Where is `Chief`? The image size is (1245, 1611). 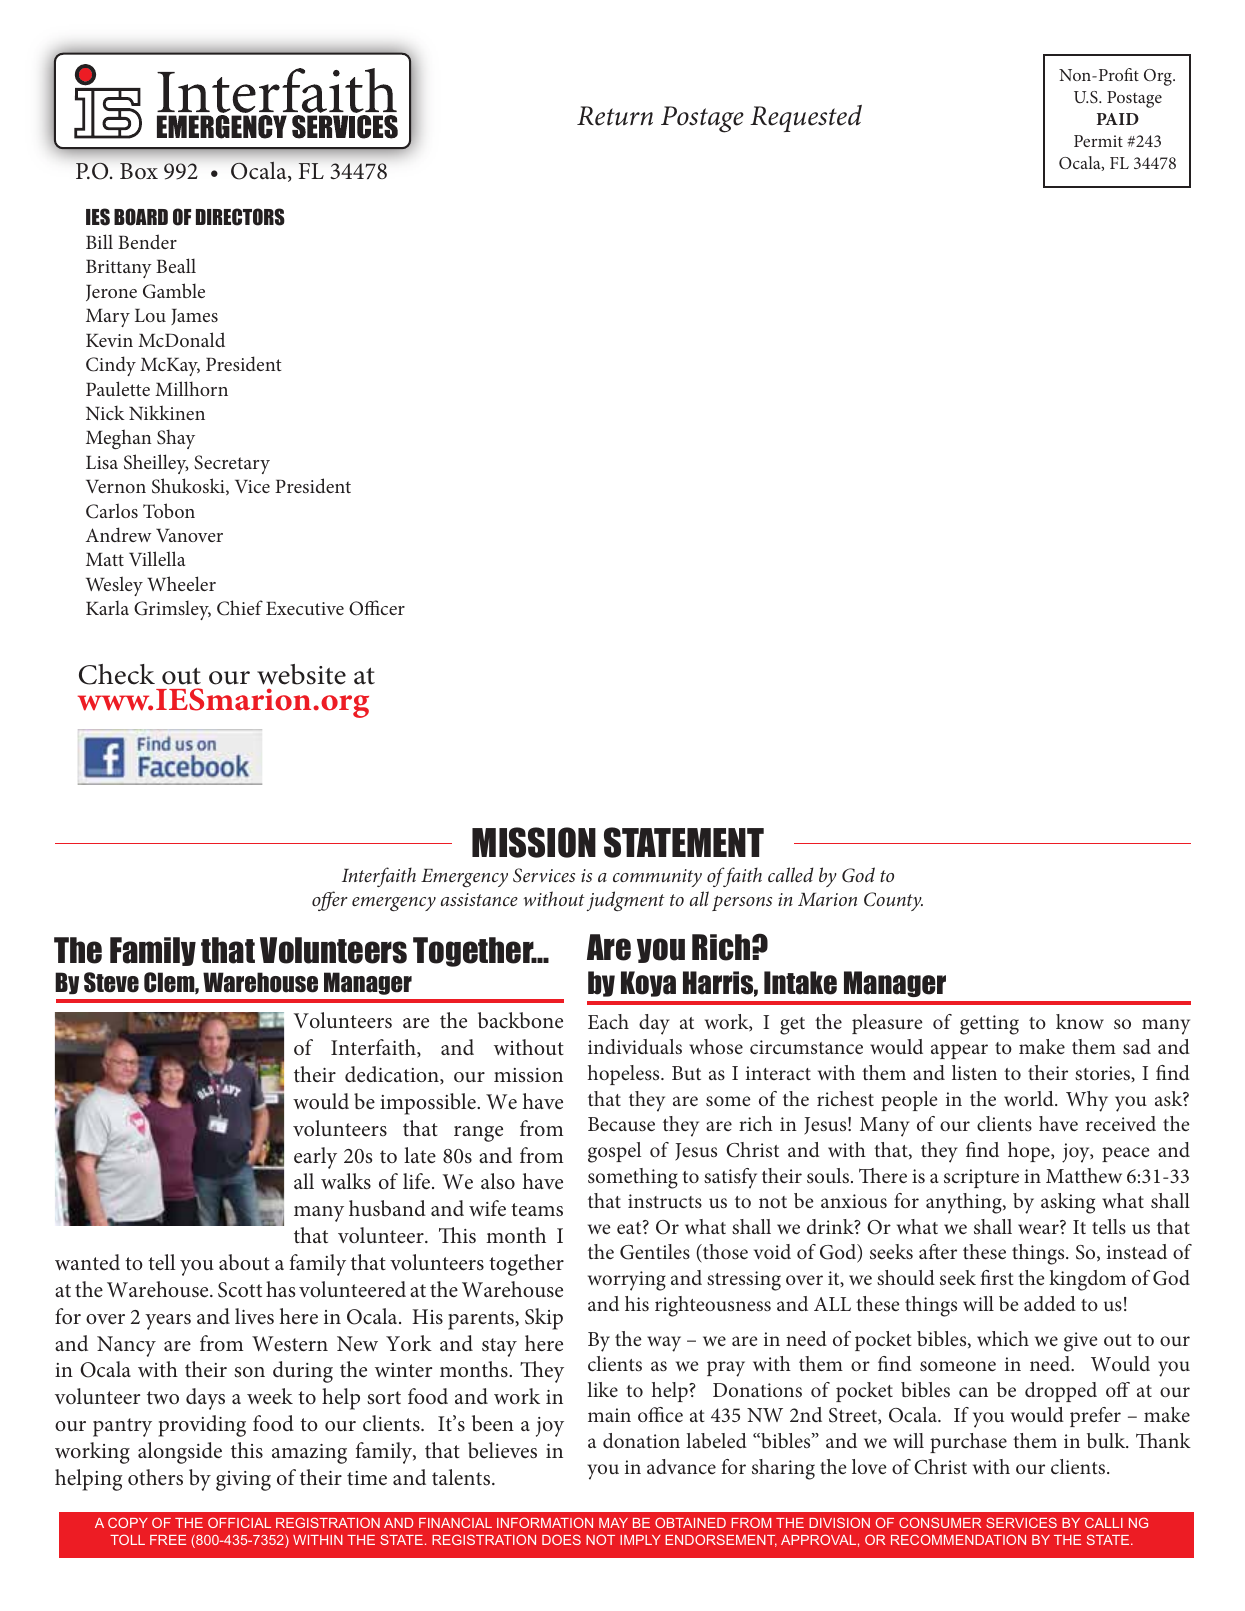
Chief is located at coordinates (240, 608).
